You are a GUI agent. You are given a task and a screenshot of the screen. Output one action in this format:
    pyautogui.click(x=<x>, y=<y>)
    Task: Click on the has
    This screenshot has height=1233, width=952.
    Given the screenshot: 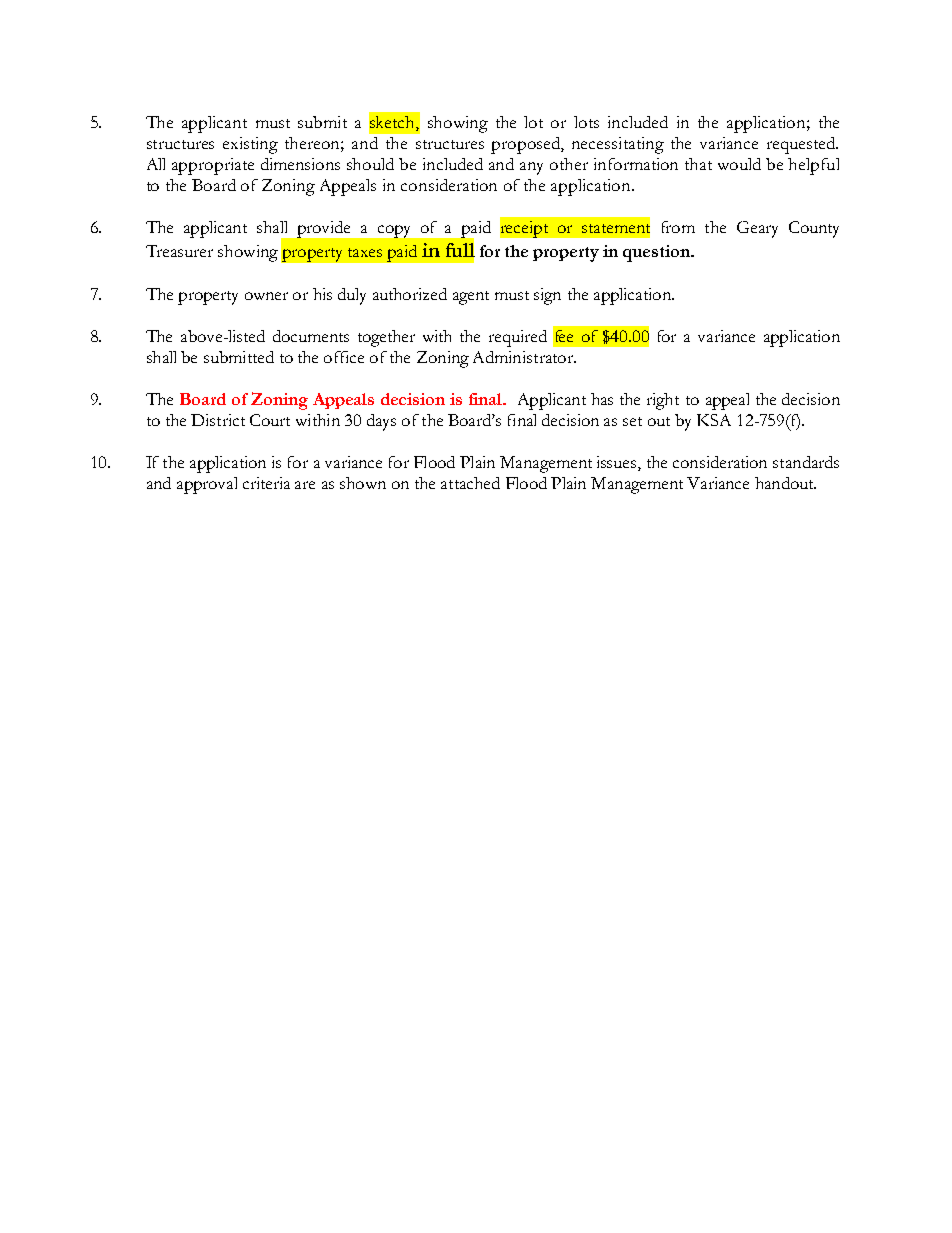 What is the action you would take?
    pyautogui.click(x=602, y=399)
